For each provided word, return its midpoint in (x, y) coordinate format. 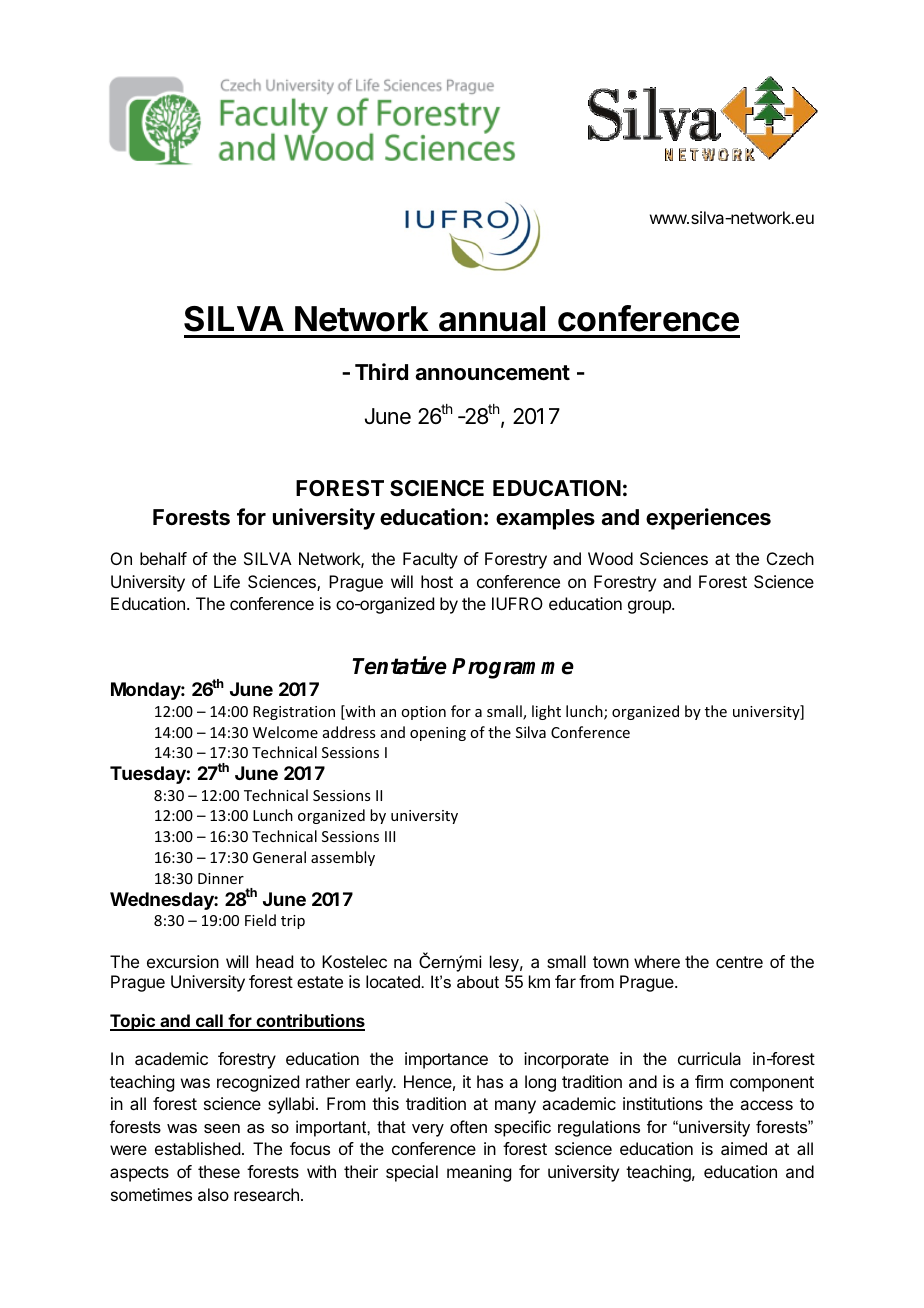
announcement (492, 373)
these (219, 1171)
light (546, 712)
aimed (744, 1148)
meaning (479, 1173)
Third (381, 371)
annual (492, 319)
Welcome (285, 732)
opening (438, 734)
